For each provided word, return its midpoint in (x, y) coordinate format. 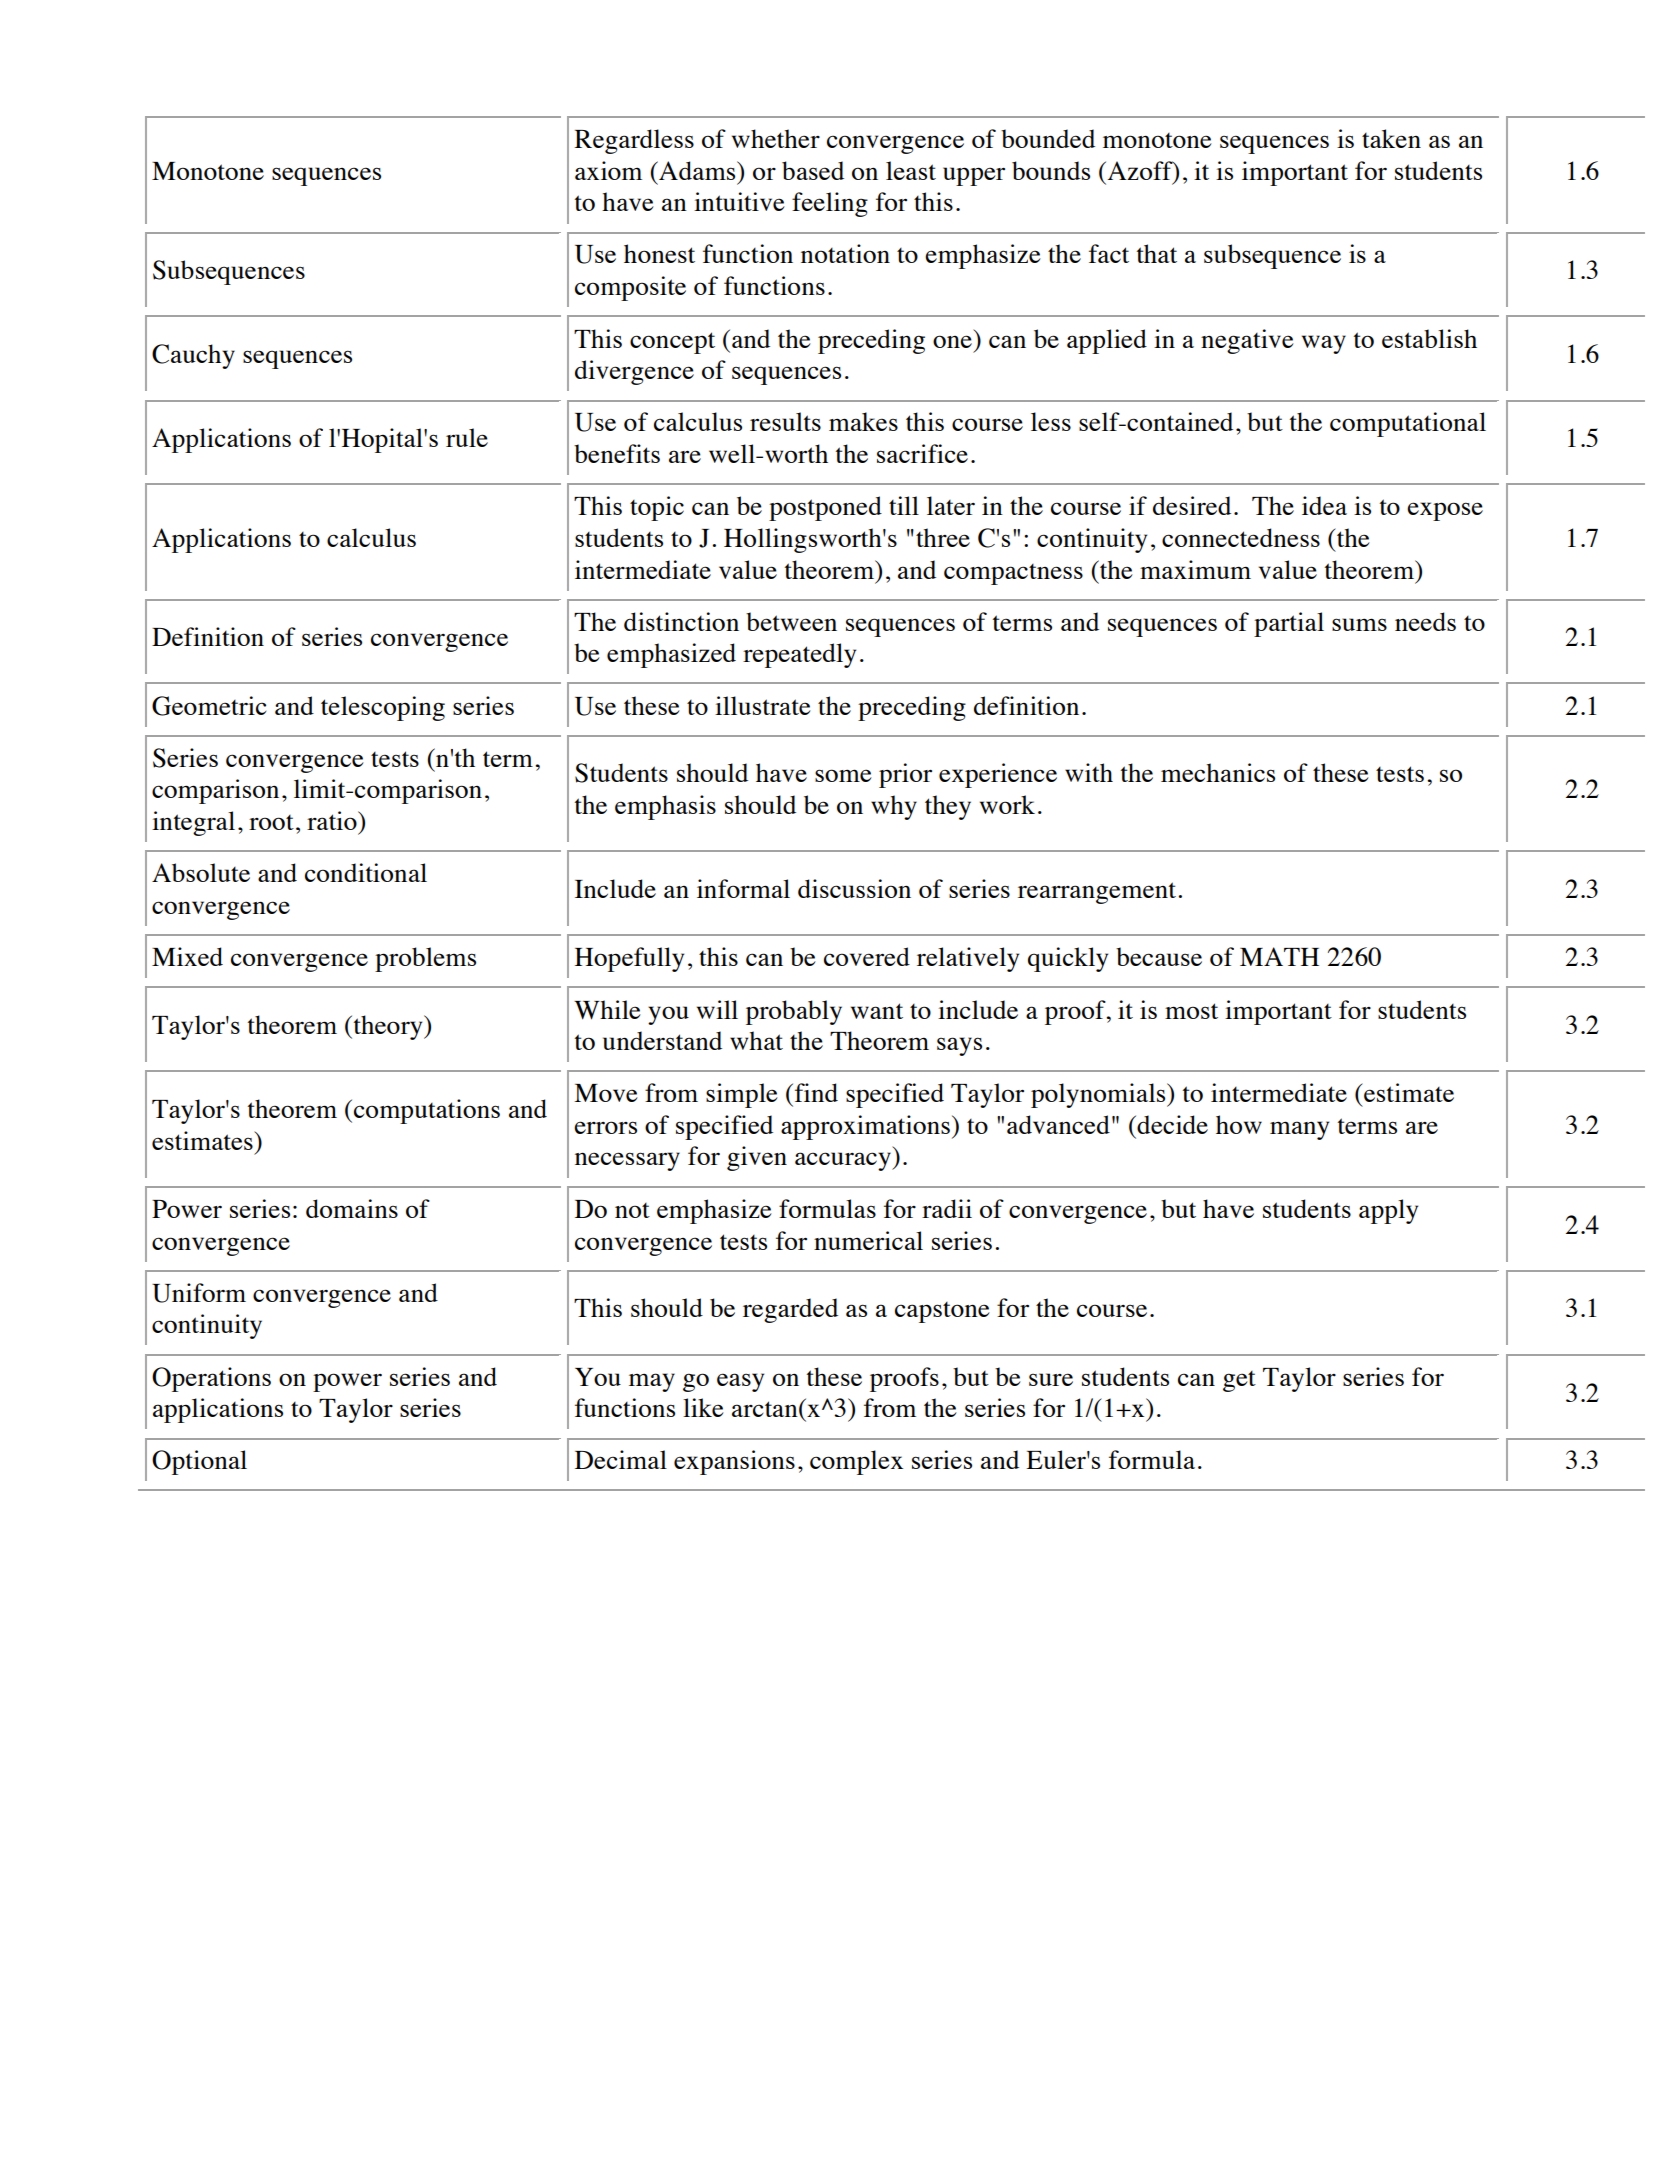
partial (1289, 624)
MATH (1279, 956)
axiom (608, 170)
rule (467, 437)
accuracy (844, 1161)
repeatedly (799, 655)
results (785, 421)
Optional (199, 1462)
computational (1408, 424)
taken (1391, 138)
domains (352, 1208)
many (1299, 1130)
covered (867, 956)
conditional (366, 872)
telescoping (383, 708)
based (813, 170)
